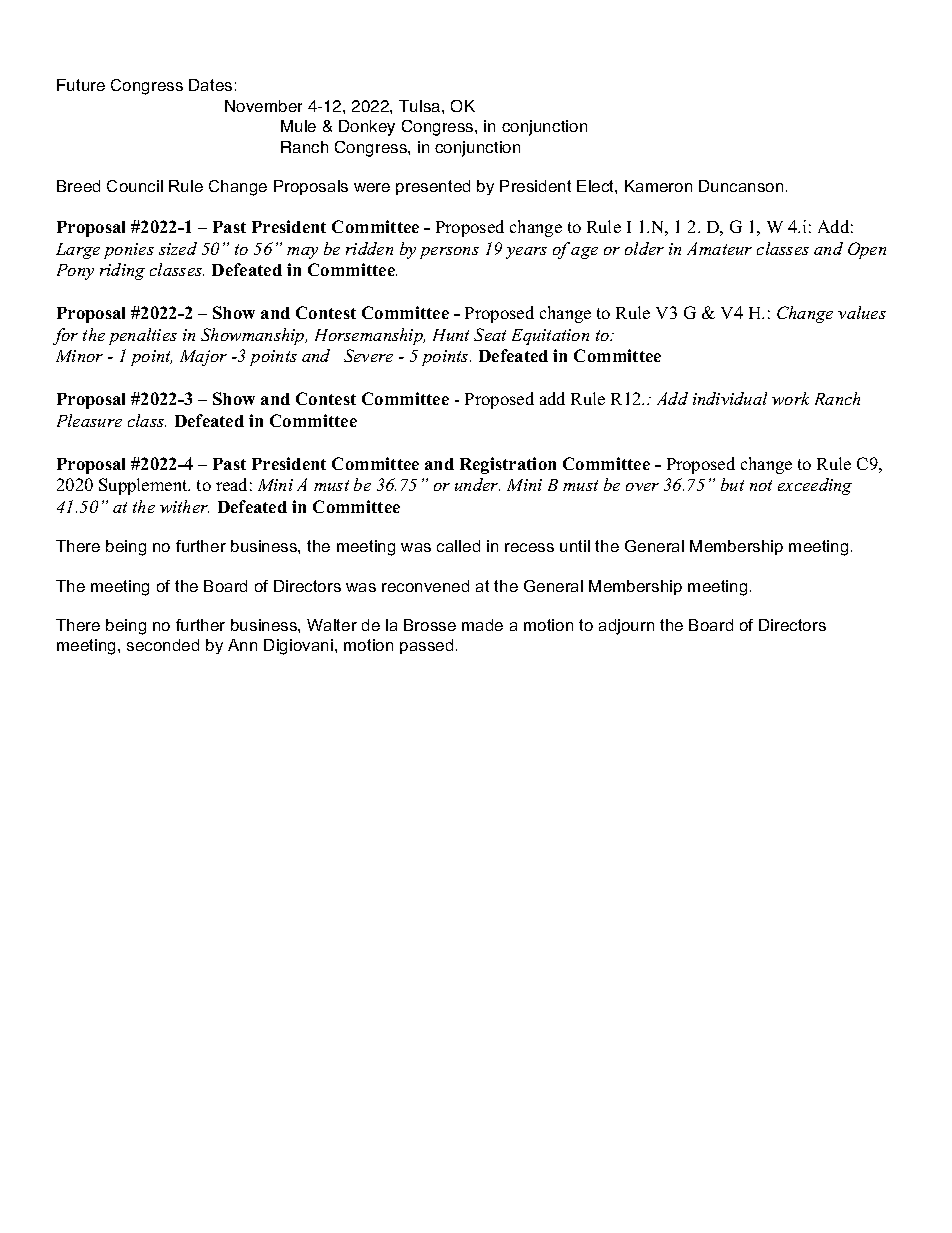  Describe the element at coordinates (451, 335) in the page. I see `Hunt` at that location.
